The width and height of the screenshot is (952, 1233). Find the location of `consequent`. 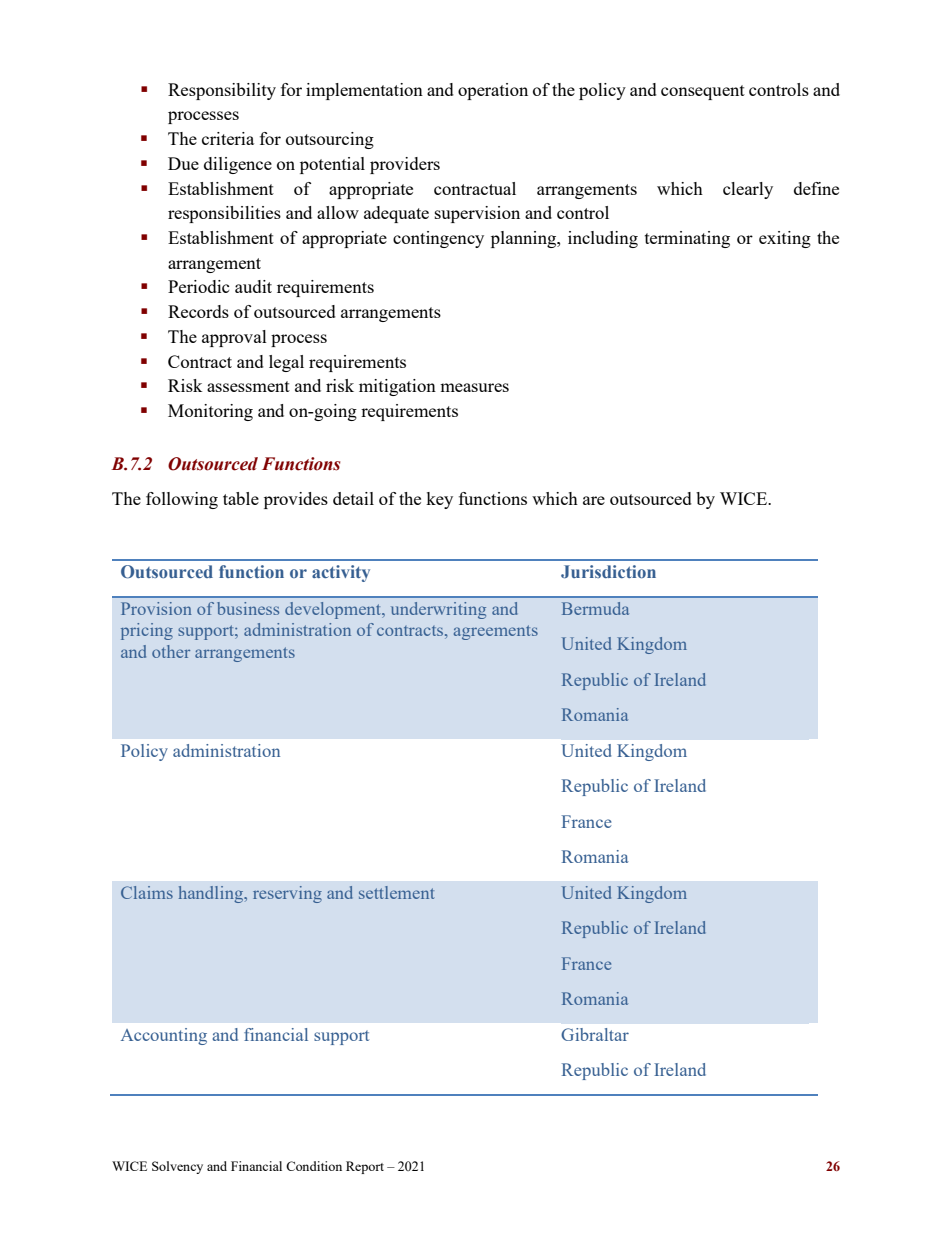

consequent is located at coordinates (703, 92).
